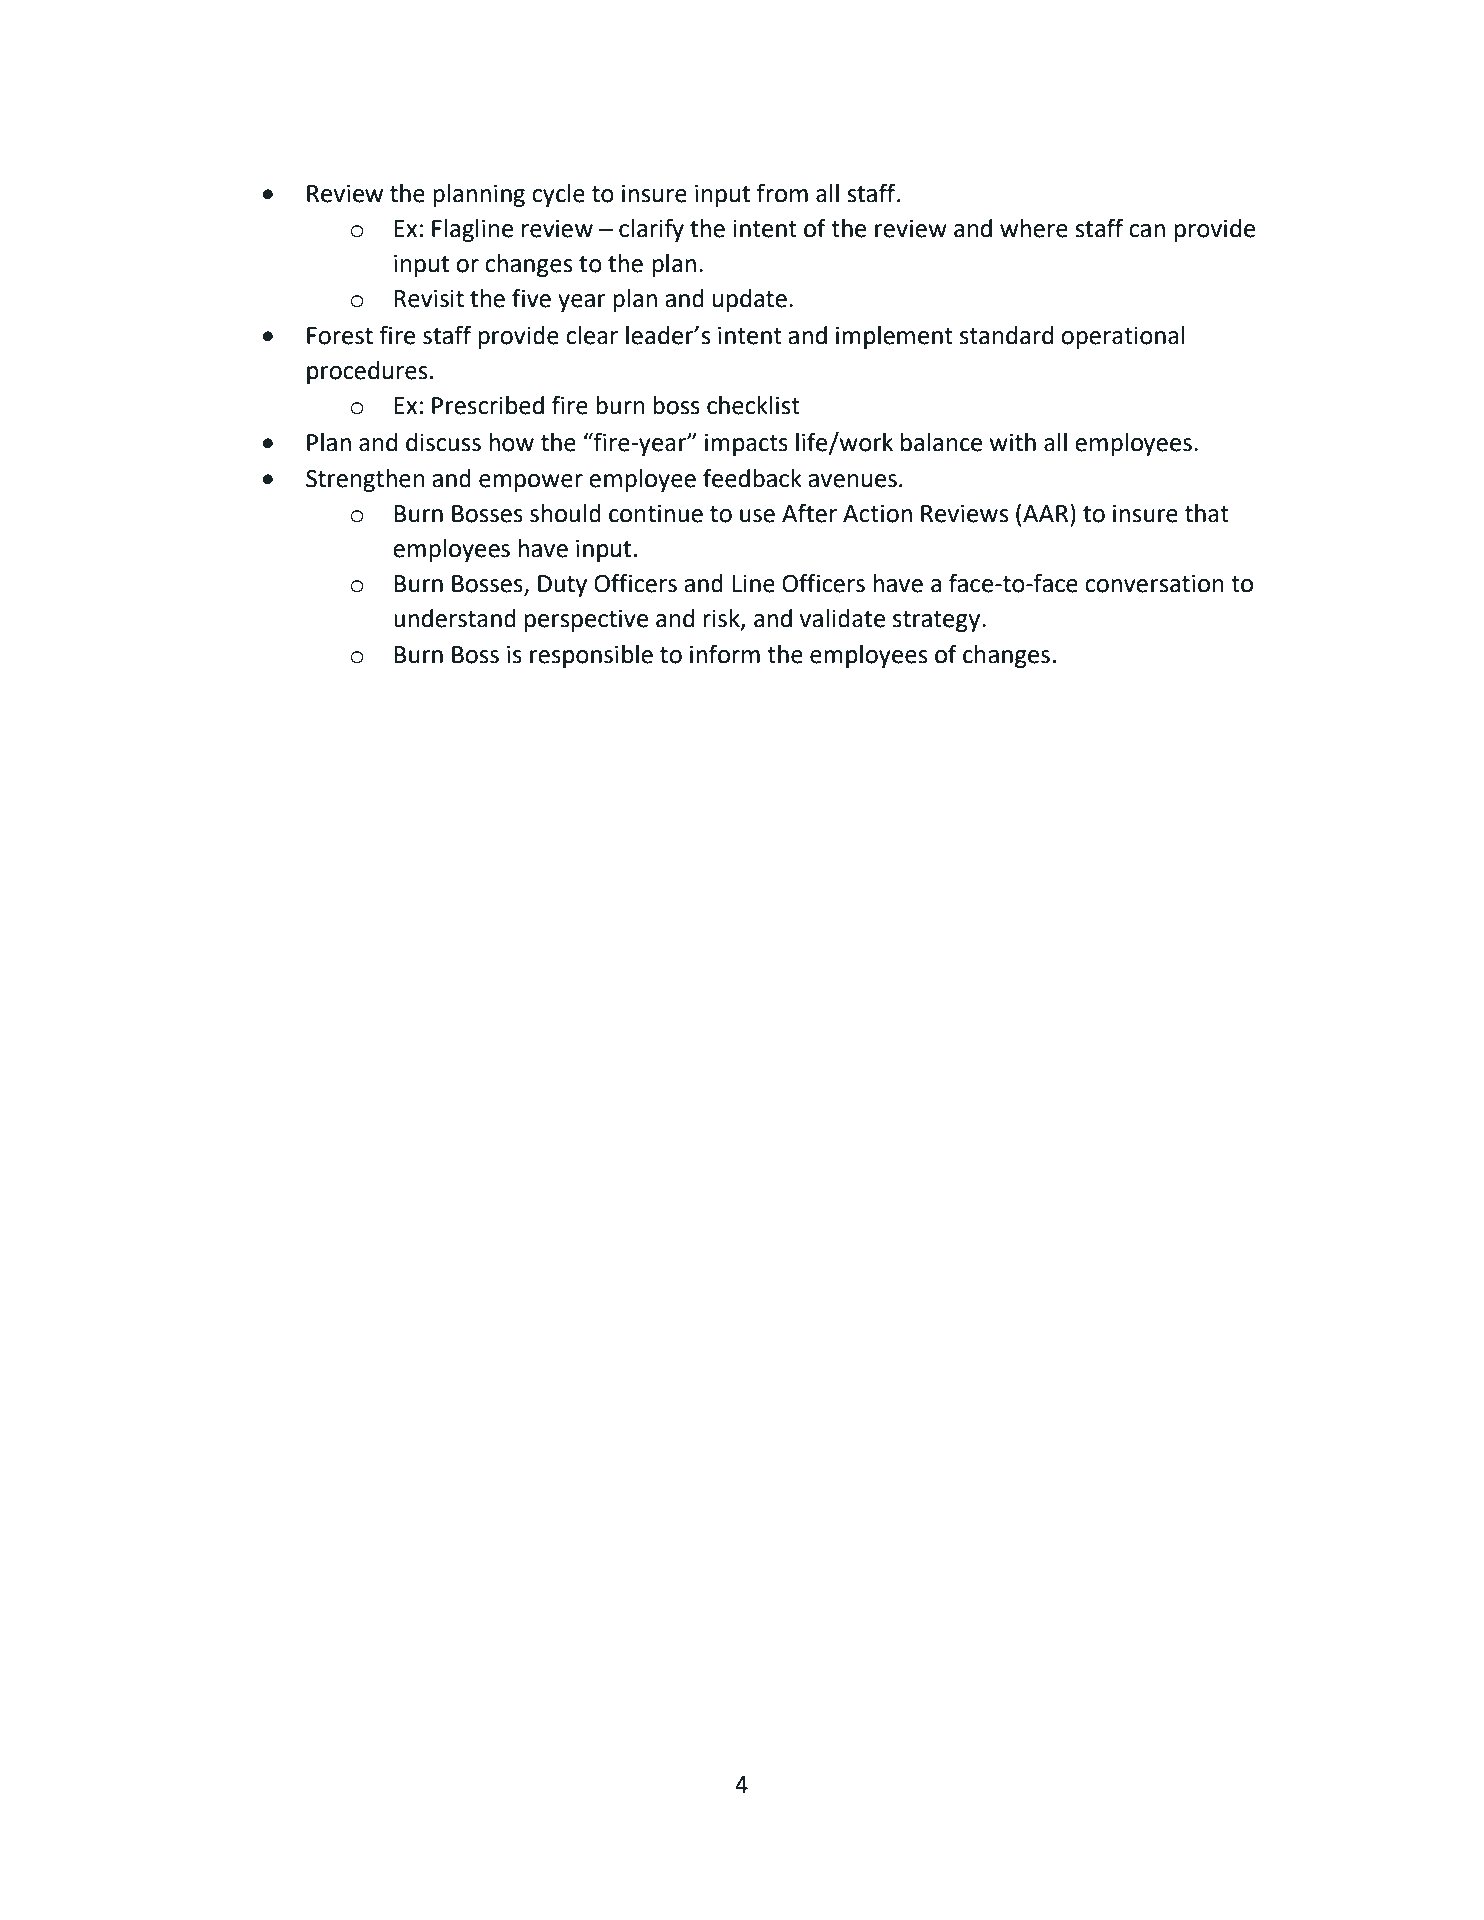  I want to click on inform, so click(725, 654).
